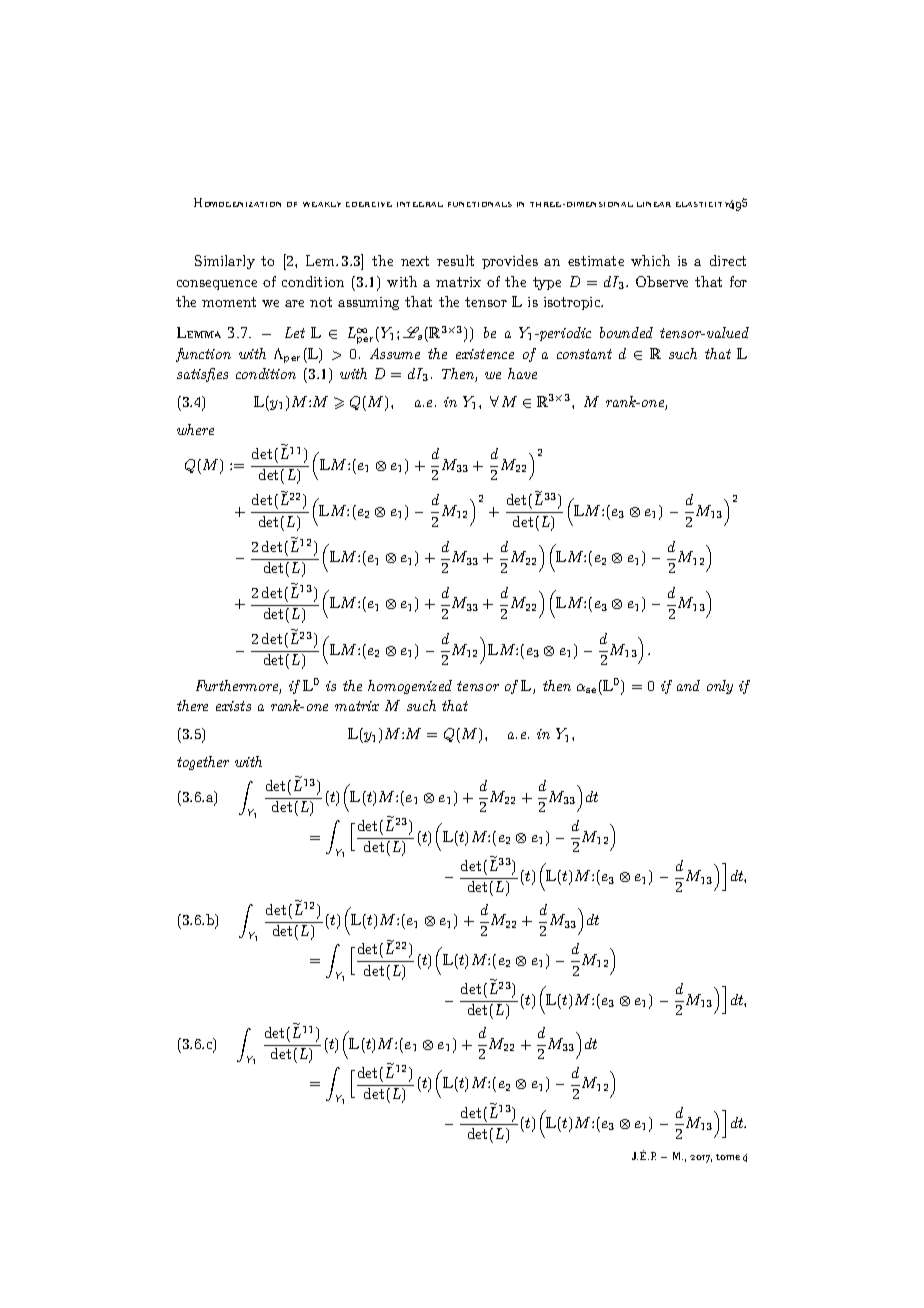 This document has height=1308, width=924. I want to click on exists, so click(233, 706).
